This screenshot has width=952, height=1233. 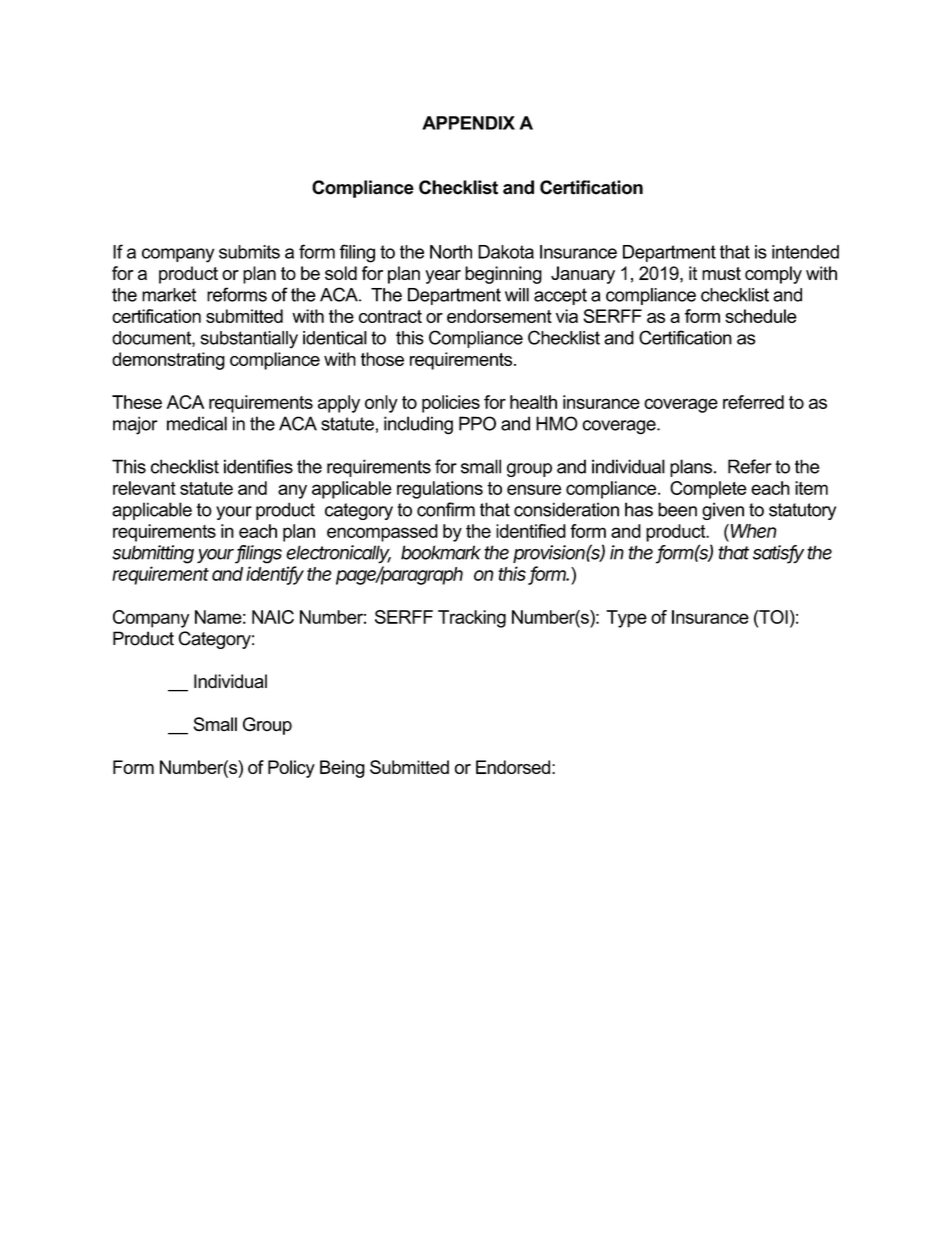 What do you see at coordinates (291, 769) in the screenshot?
I see `Policy` at bounding box center [291, 769].
